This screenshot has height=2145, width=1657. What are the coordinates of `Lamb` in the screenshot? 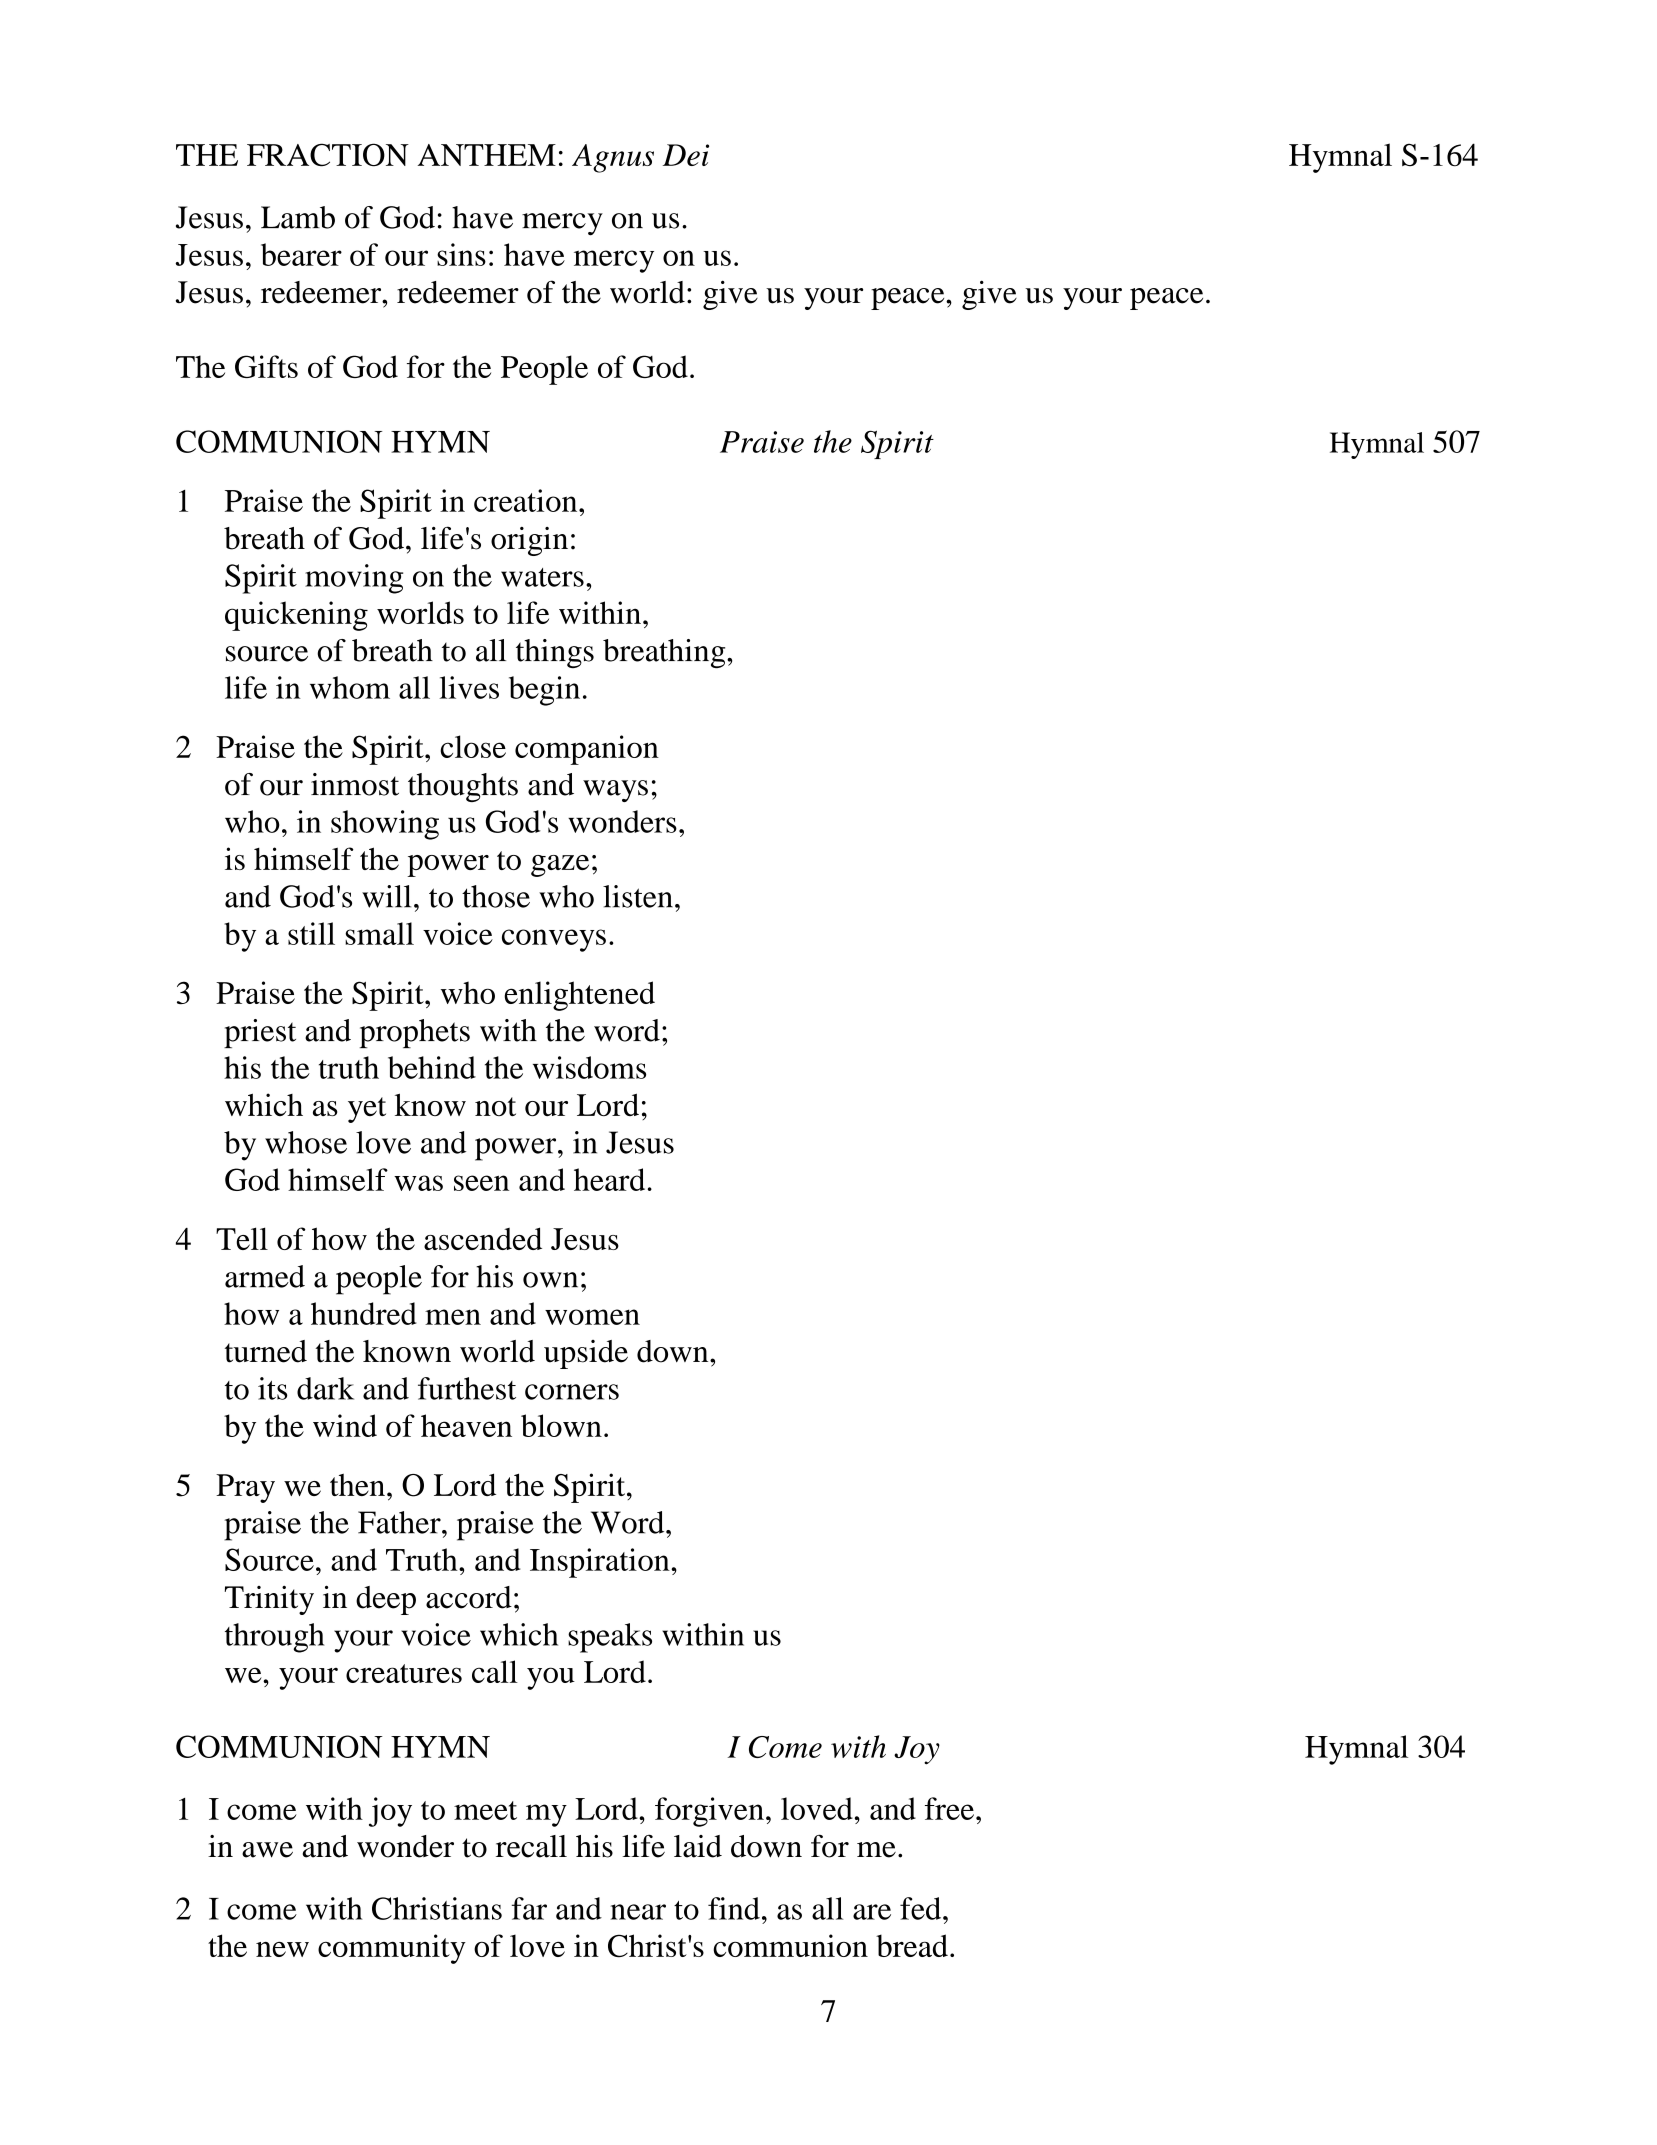 It's located at (298, 217).
